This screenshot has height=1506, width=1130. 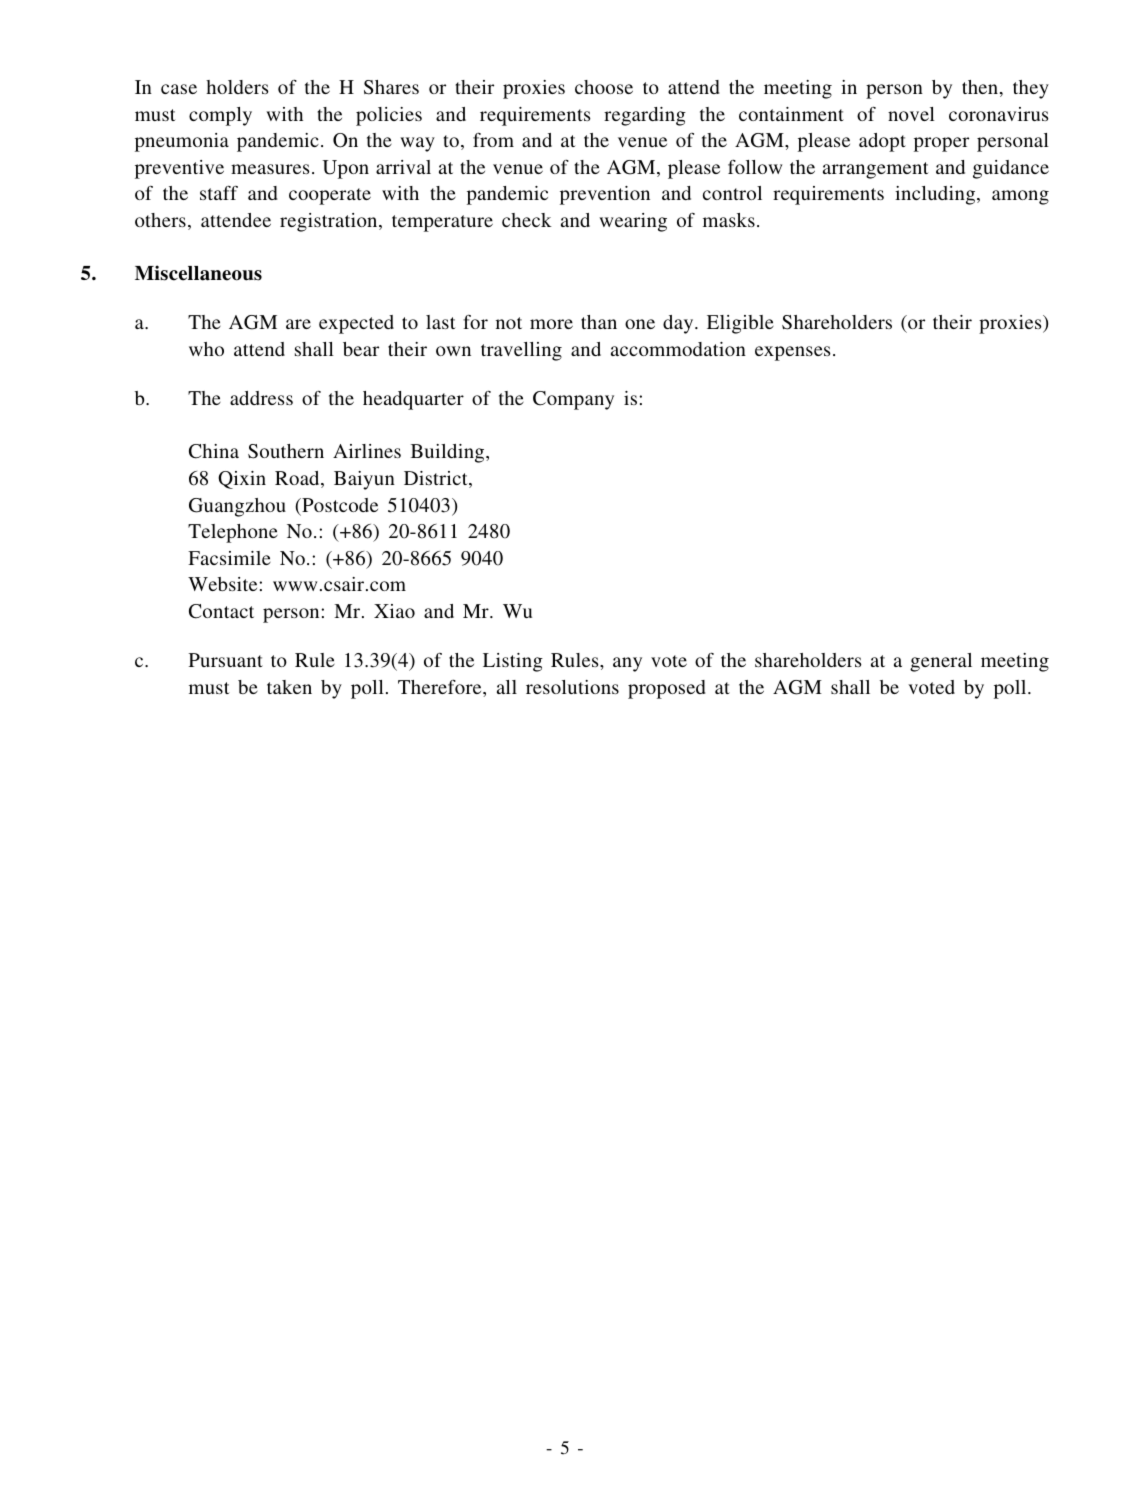 I want to click on Company, so click(x=573, y=400).
